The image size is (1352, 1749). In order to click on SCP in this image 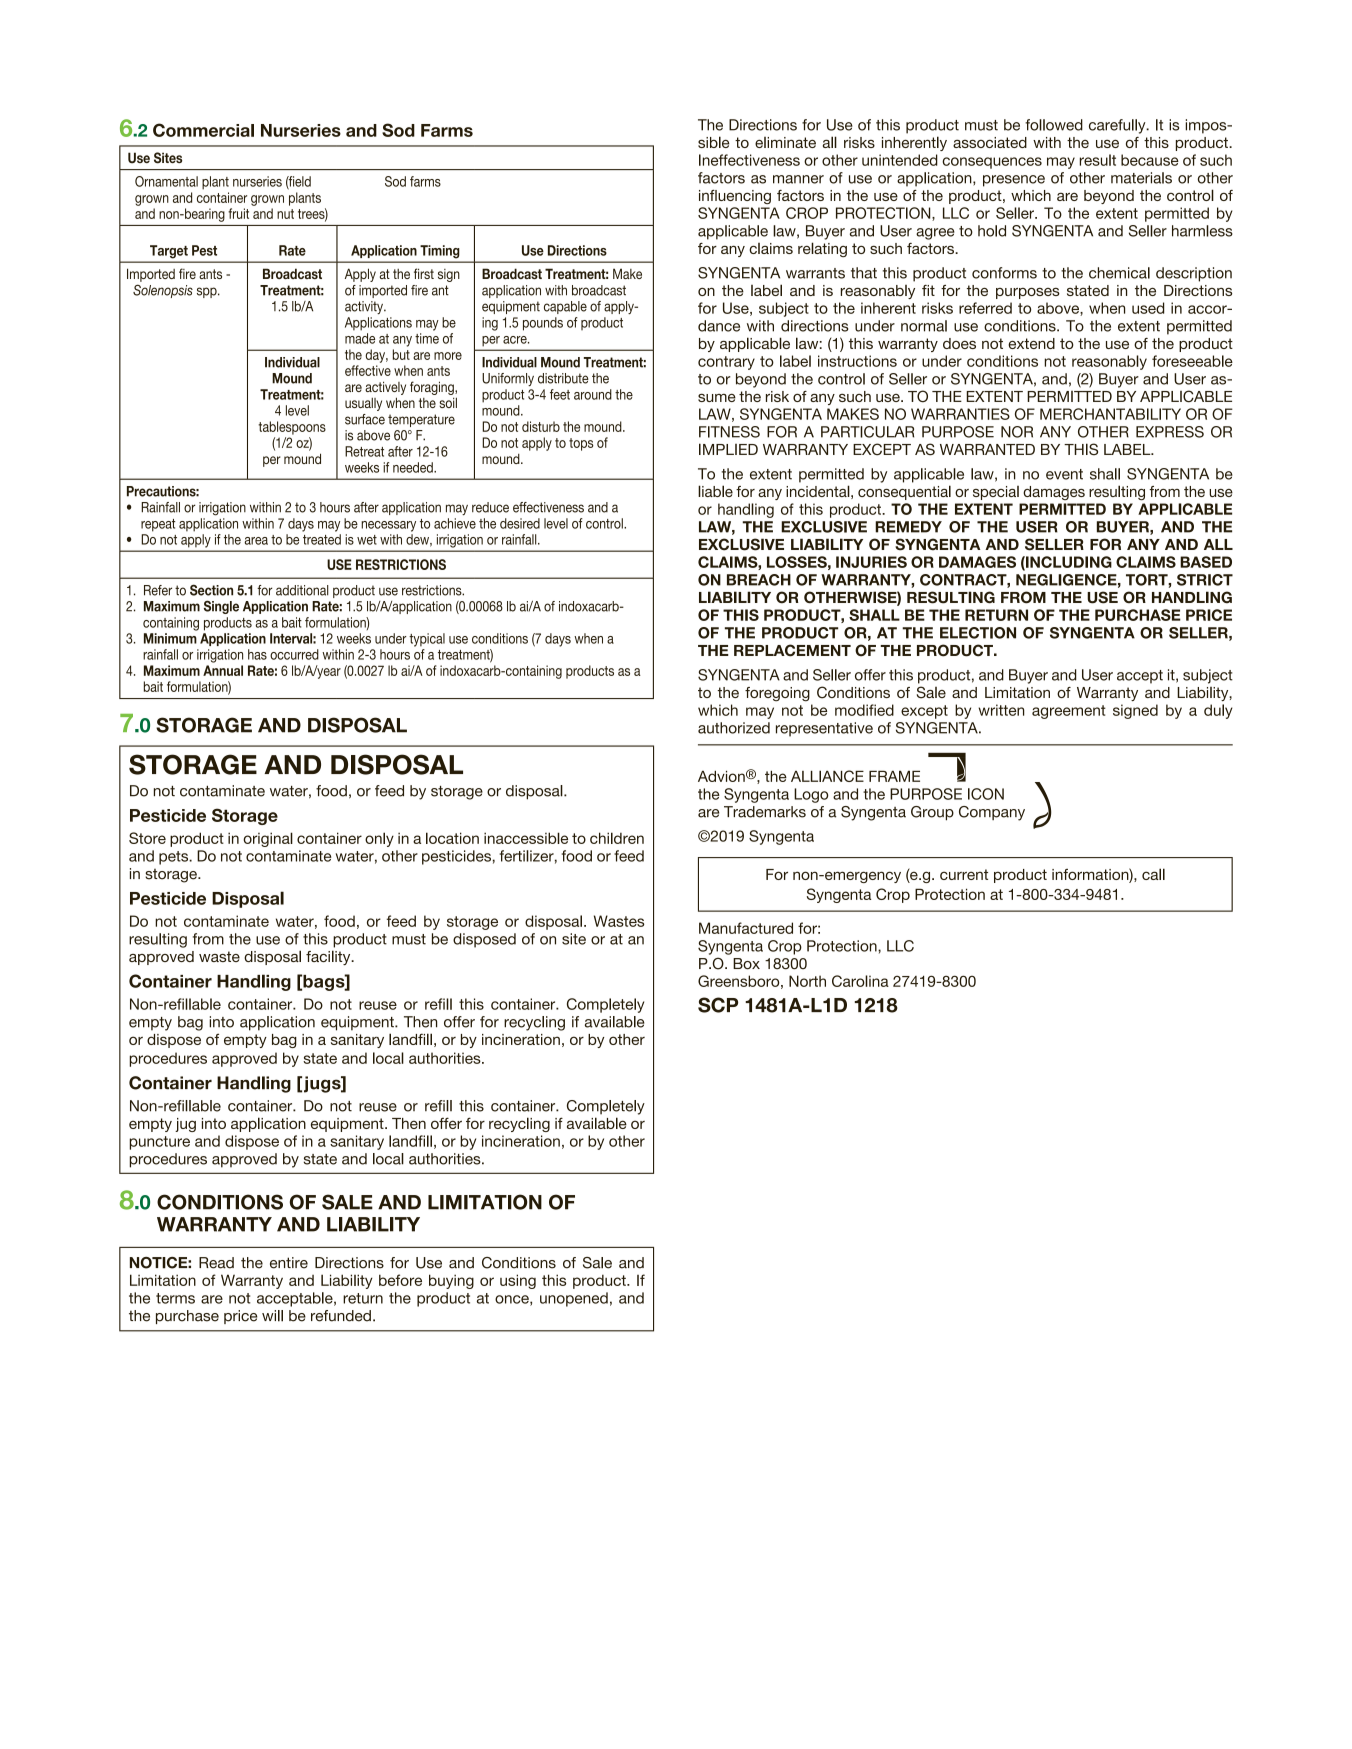, I will do `click(718, 1005)`.
